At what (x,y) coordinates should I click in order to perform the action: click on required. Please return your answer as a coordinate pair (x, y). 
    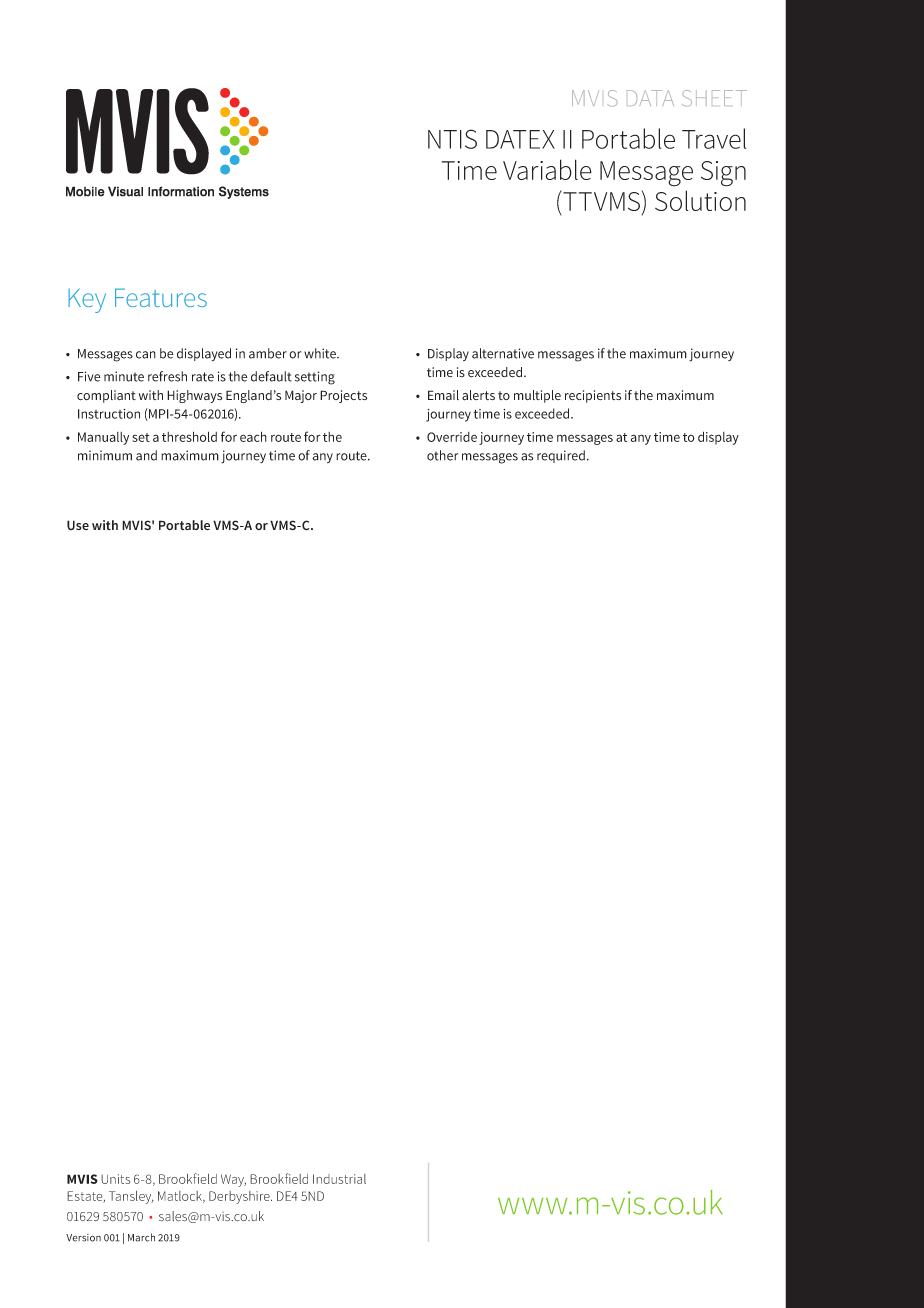
    Looking at the image, I should click on (561, 456).
